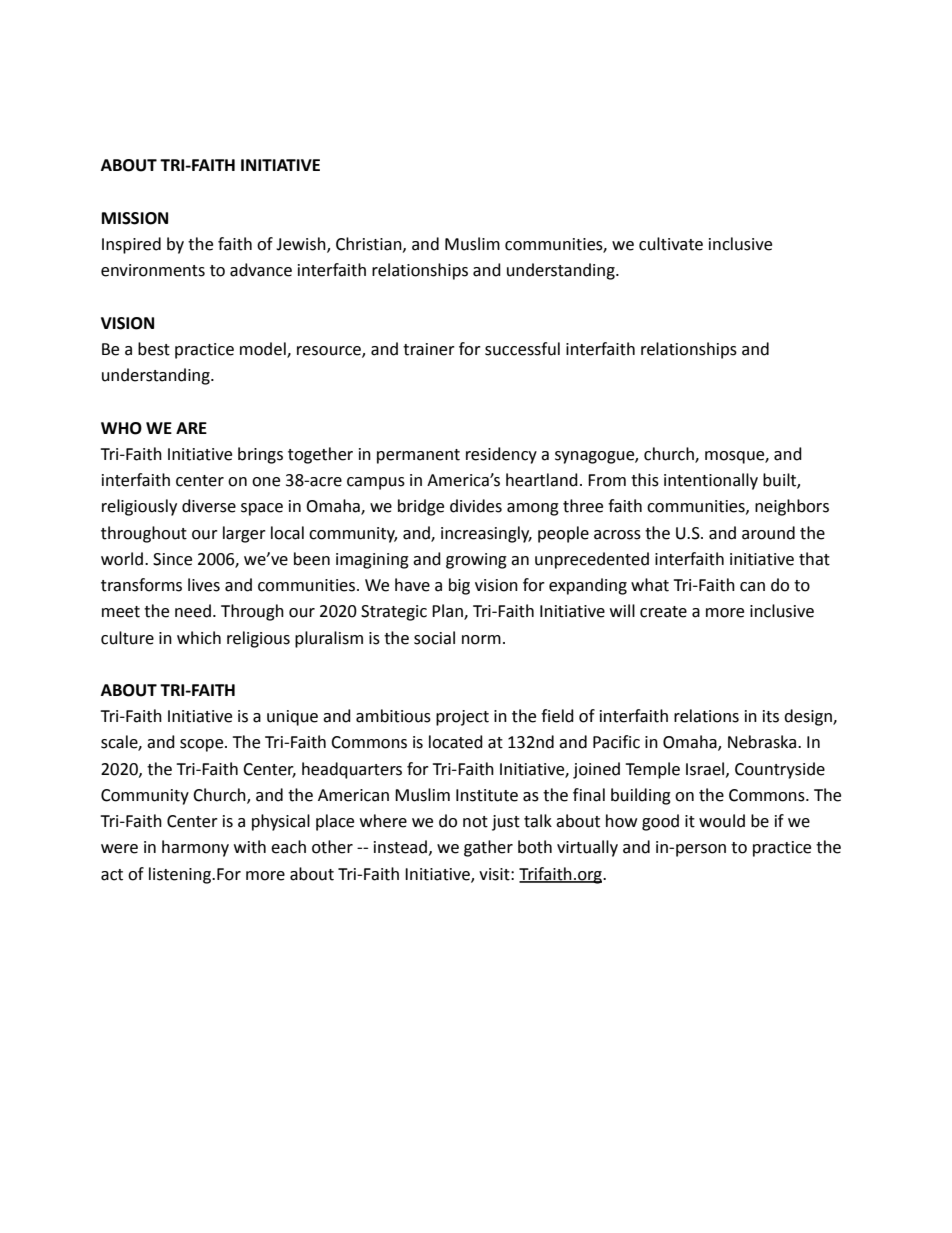  What do you see at coordinates (486, 534) in the screenshot?
I see `increasingly` at bounding box center [486, 534].
